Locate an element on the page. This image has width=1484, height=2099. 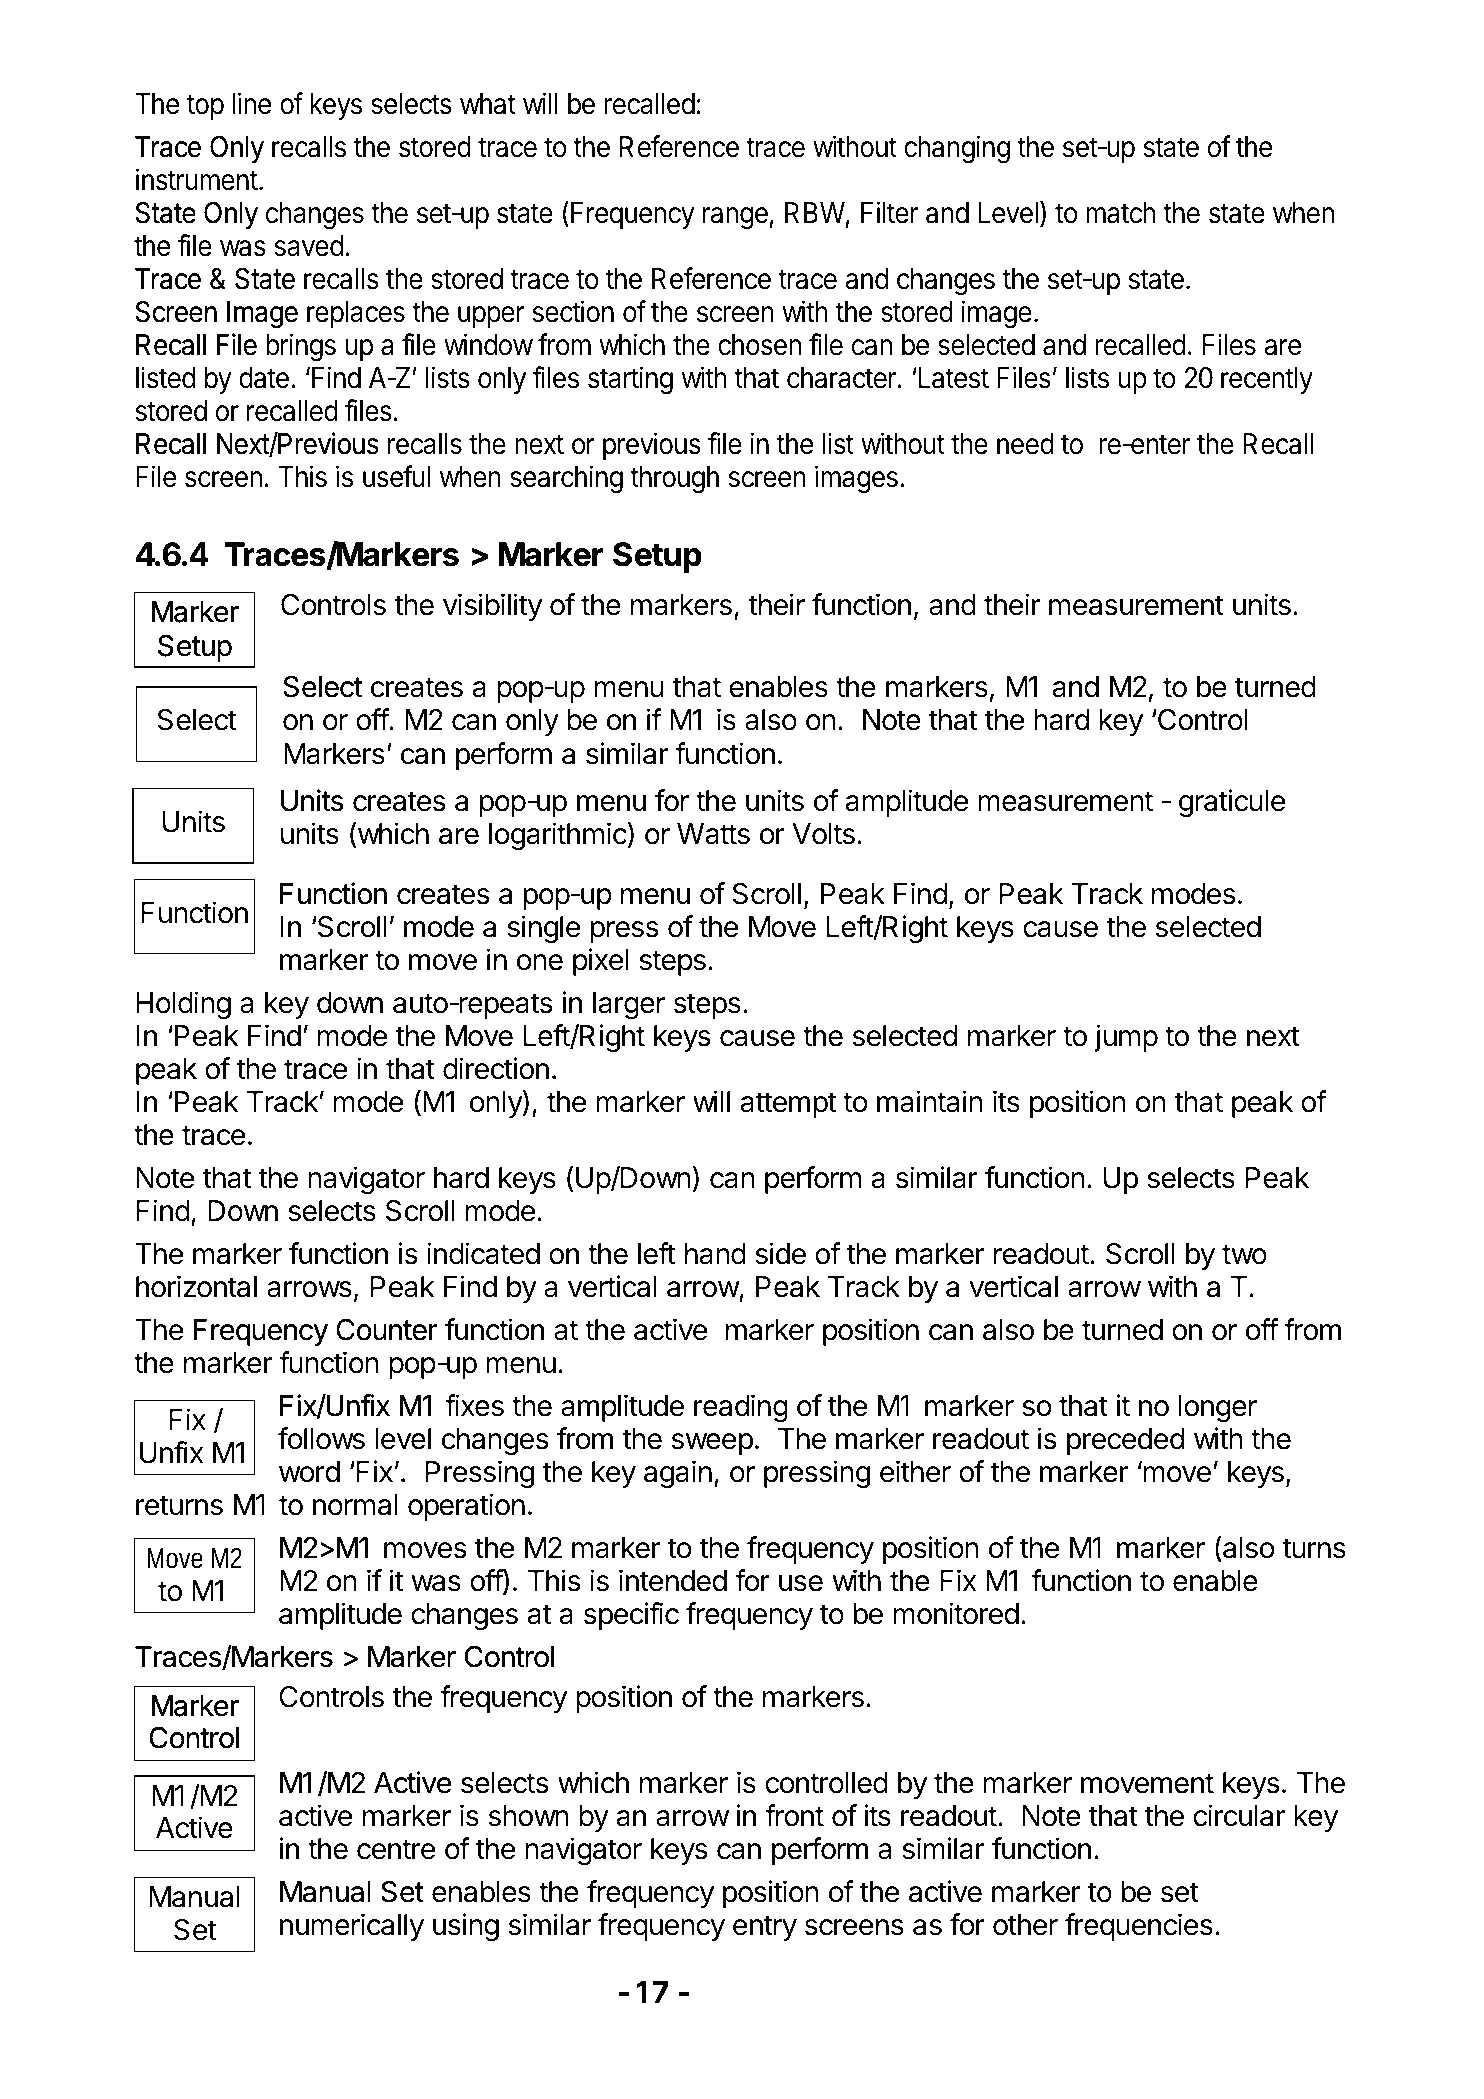
hand is located at coordinates (715, 1254).
